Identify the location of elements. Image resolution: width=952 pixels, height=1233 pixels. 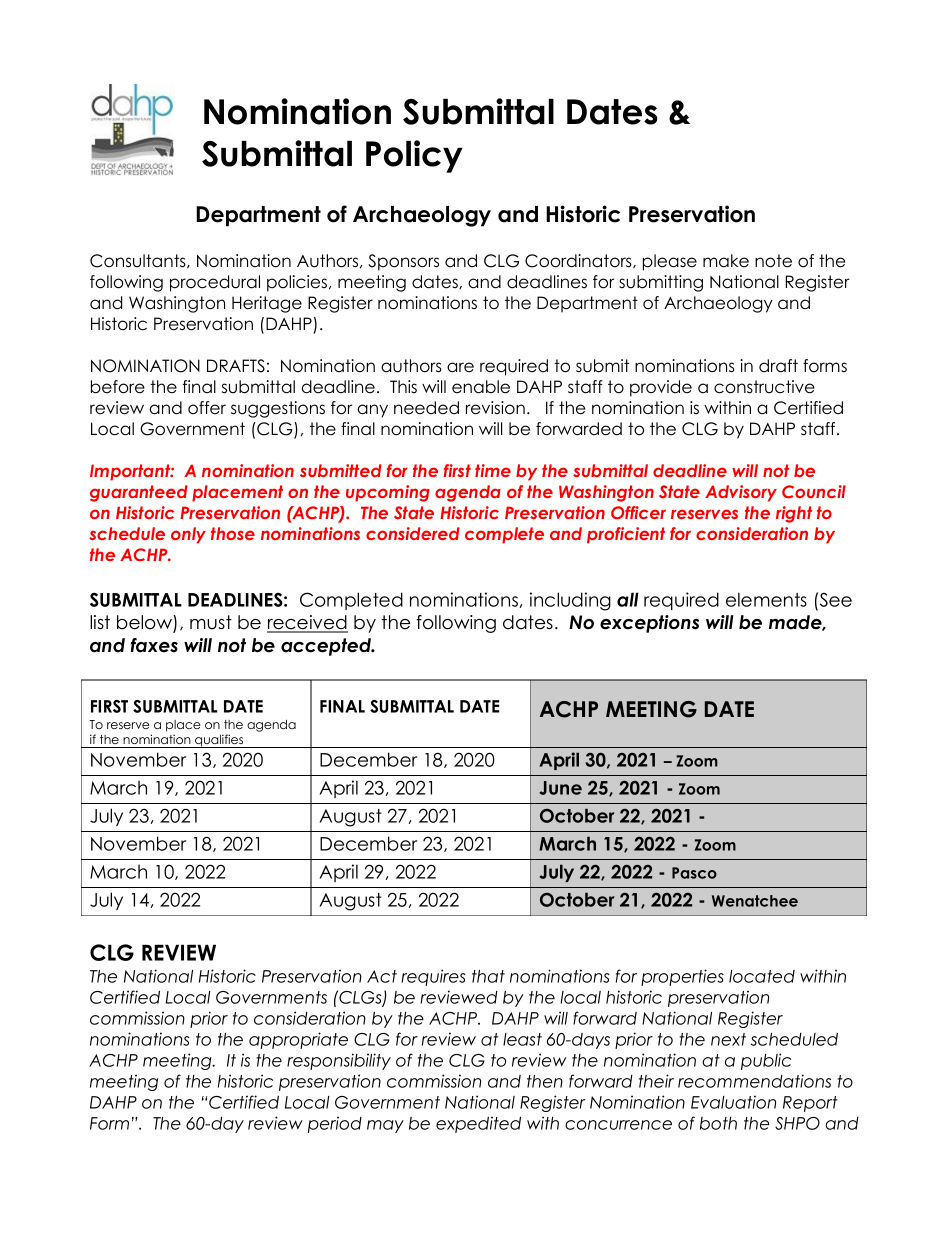
(766, 599).
